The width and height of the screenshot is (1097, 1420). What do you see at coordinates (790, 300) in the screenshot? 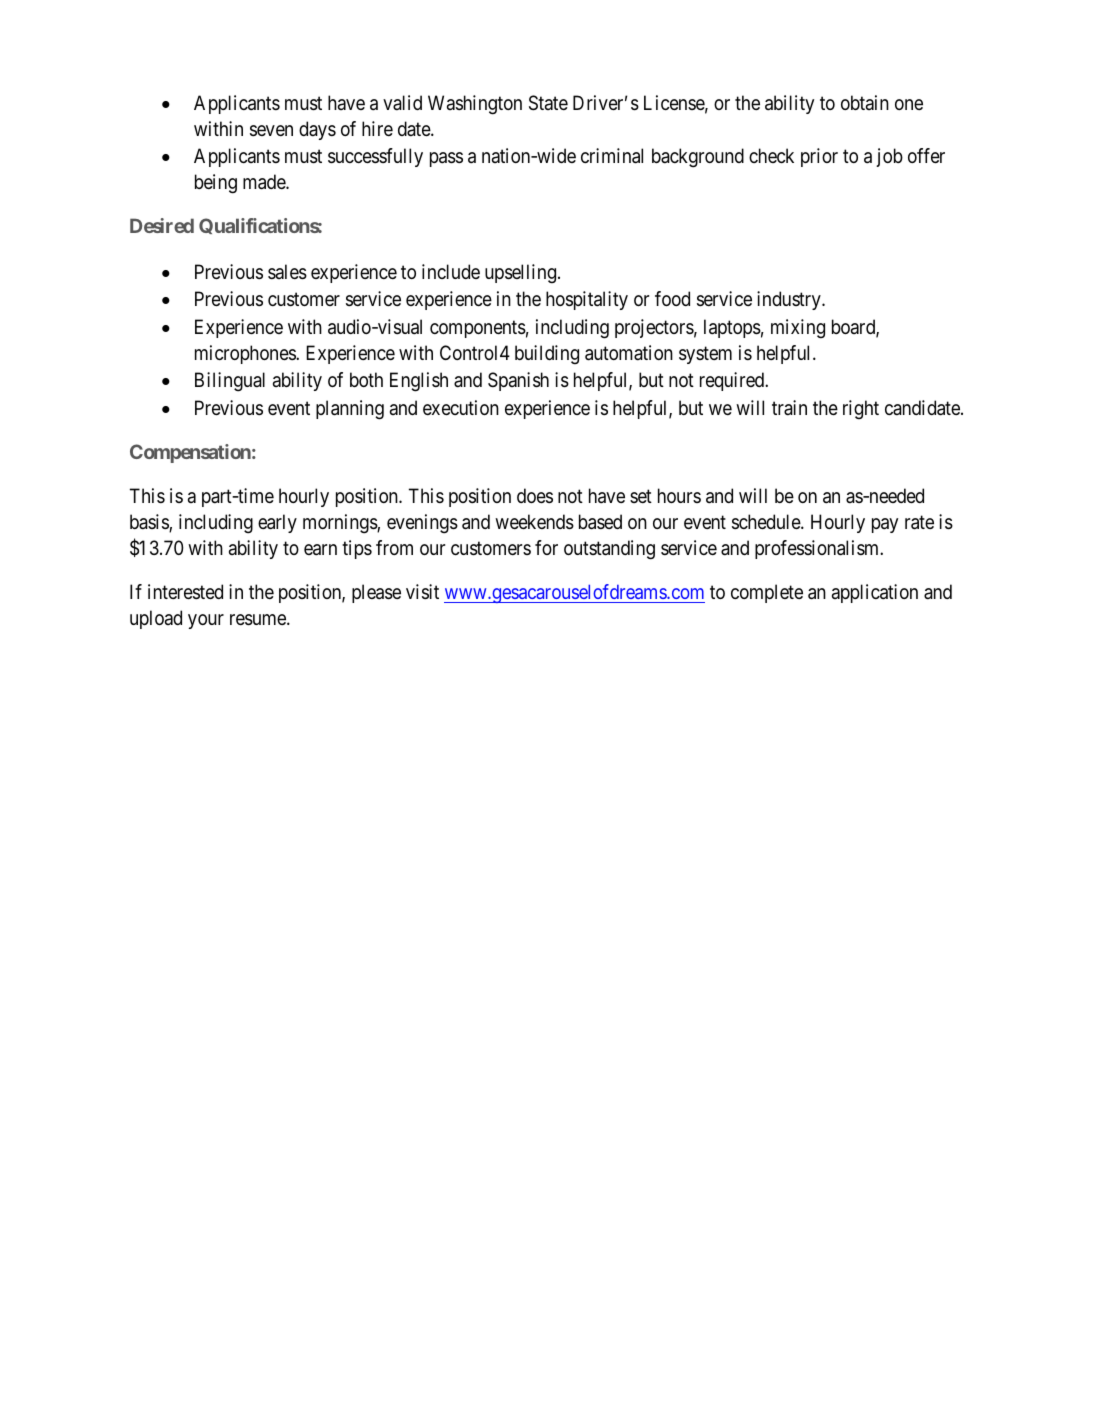
I see `industry` at bounding box center [790, 300].
